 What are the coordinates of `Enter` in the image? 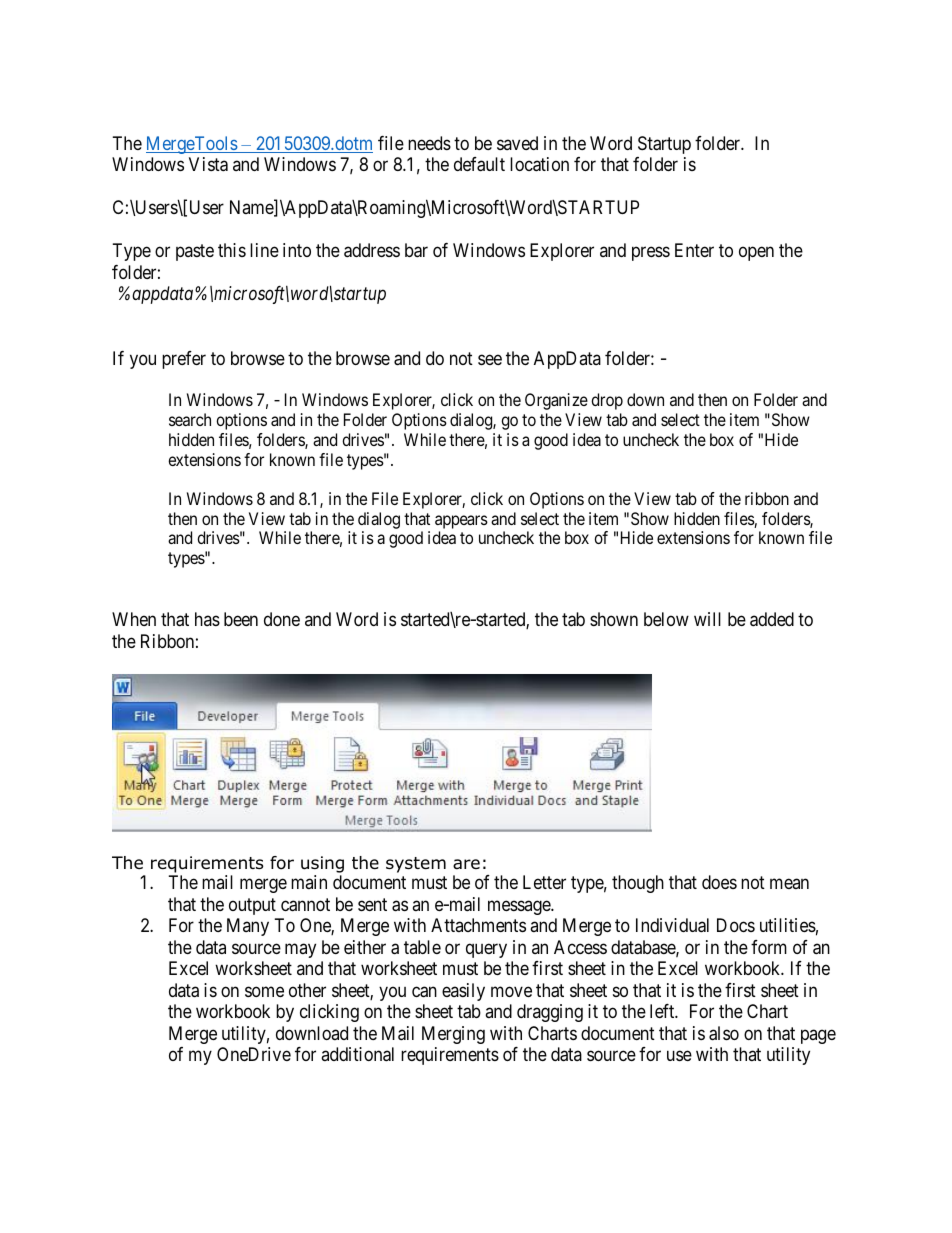 It's located at (694, 250).
